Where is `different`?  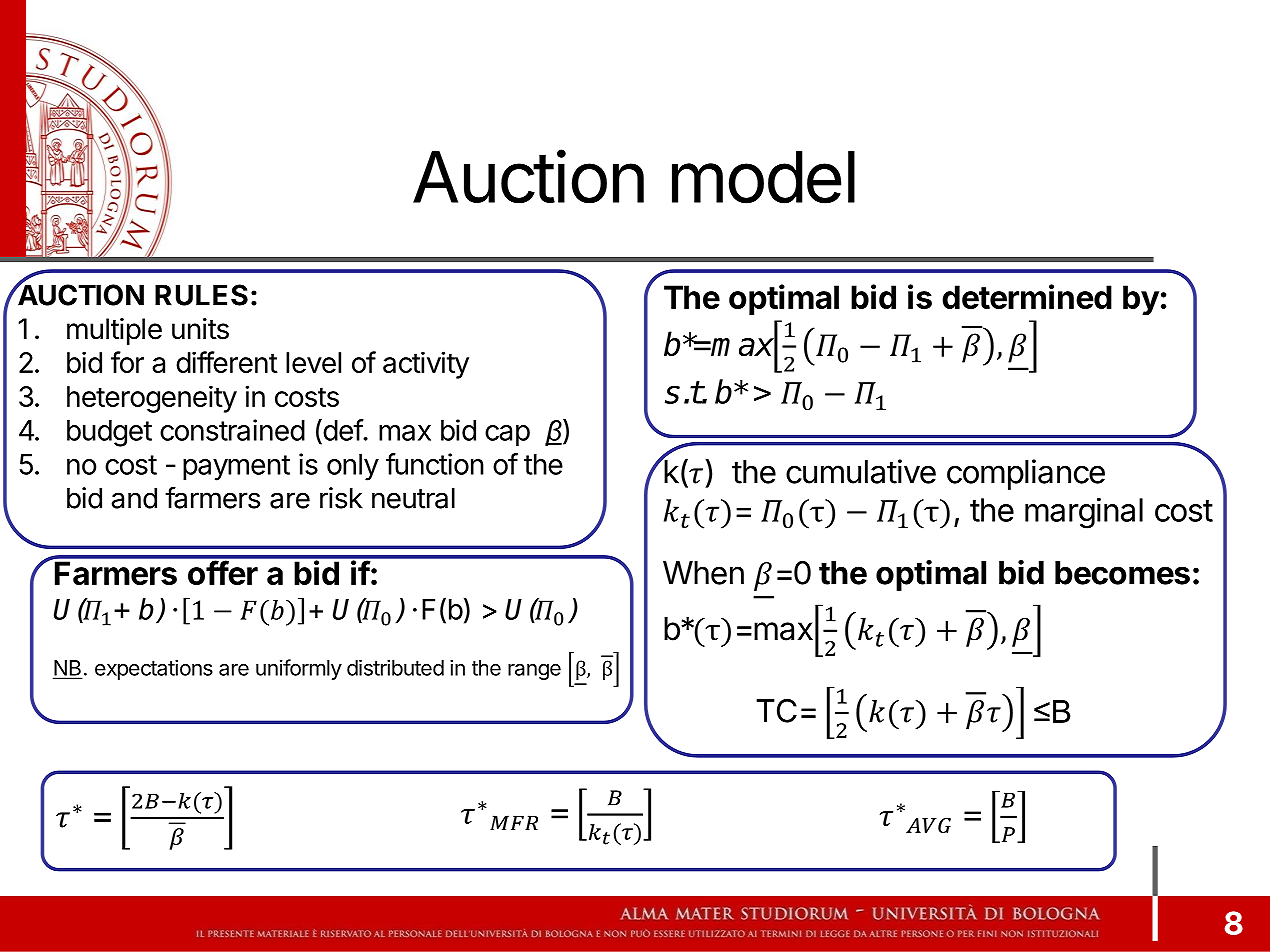 different is located at coordinates (227, 362).
